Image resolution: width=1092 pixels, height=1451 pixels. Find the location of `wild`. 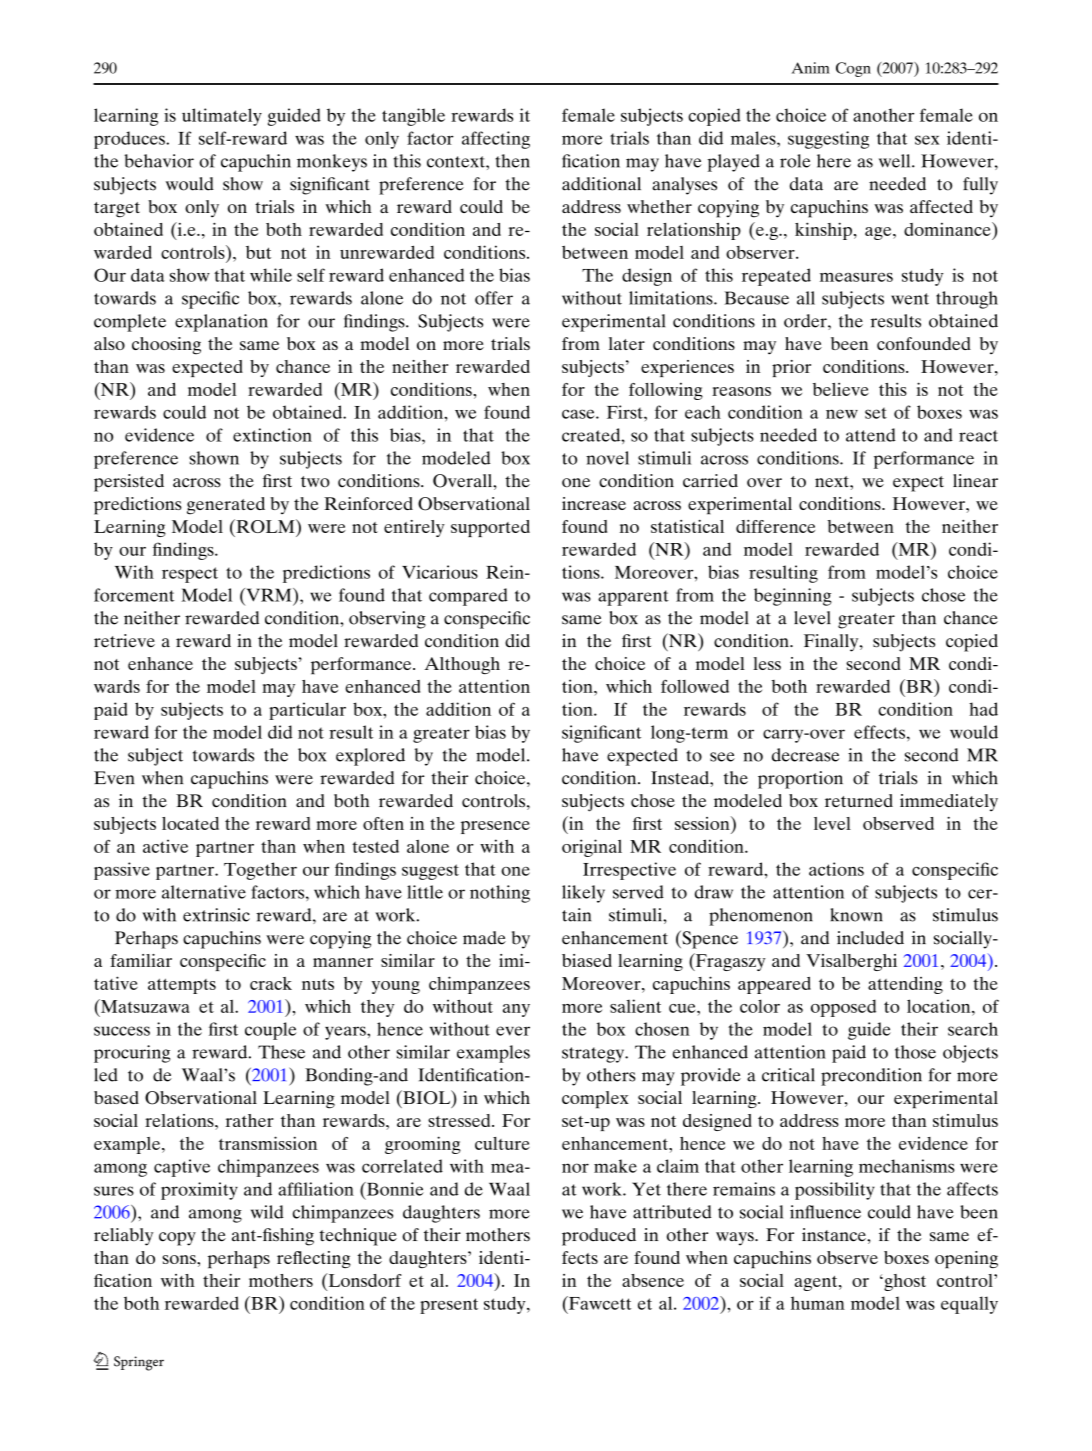

wild is located at coordinates (267, 1212).
